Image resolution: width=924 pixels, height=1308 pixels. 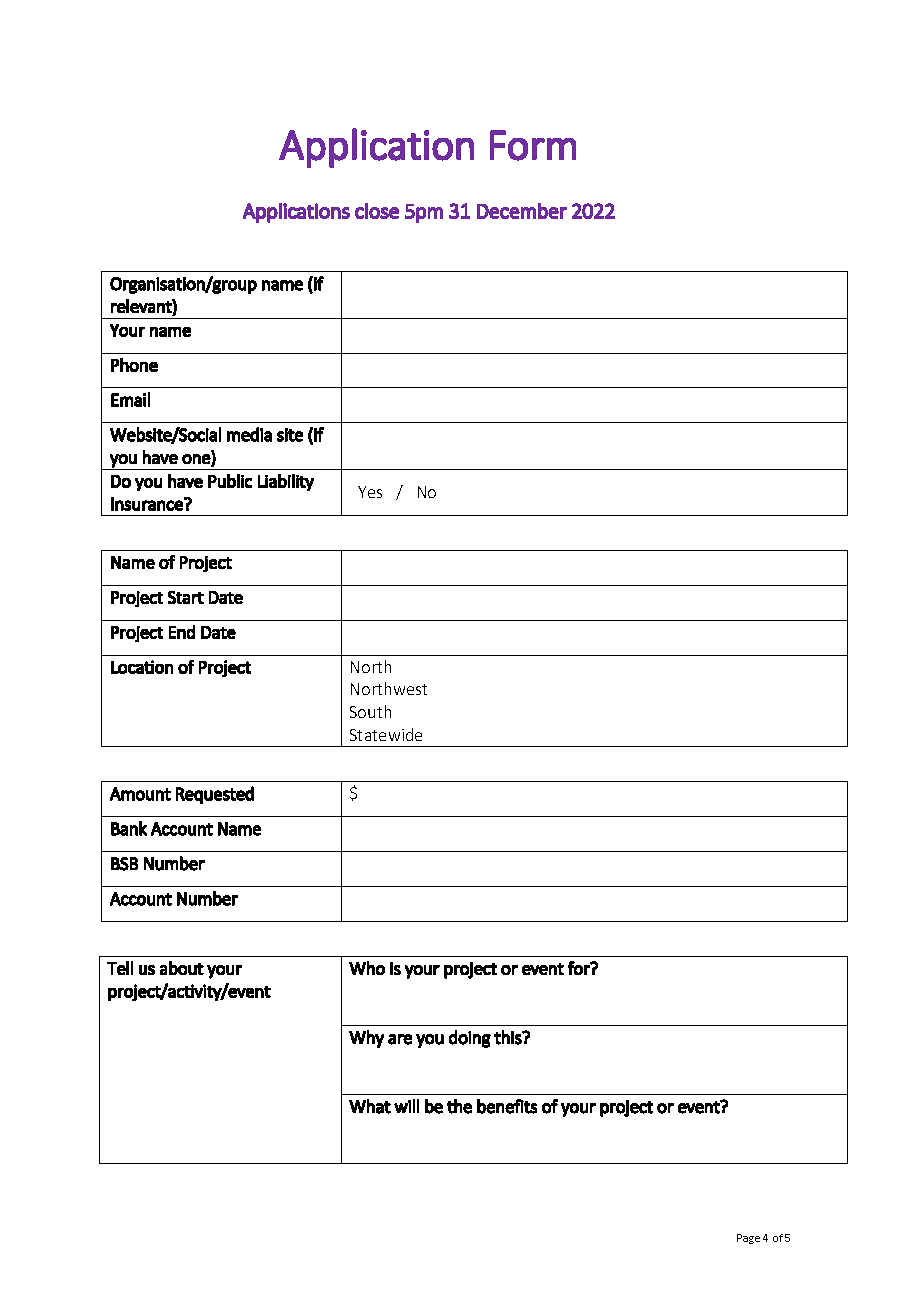 I want to click on Form, so click(x=533, y=145).
